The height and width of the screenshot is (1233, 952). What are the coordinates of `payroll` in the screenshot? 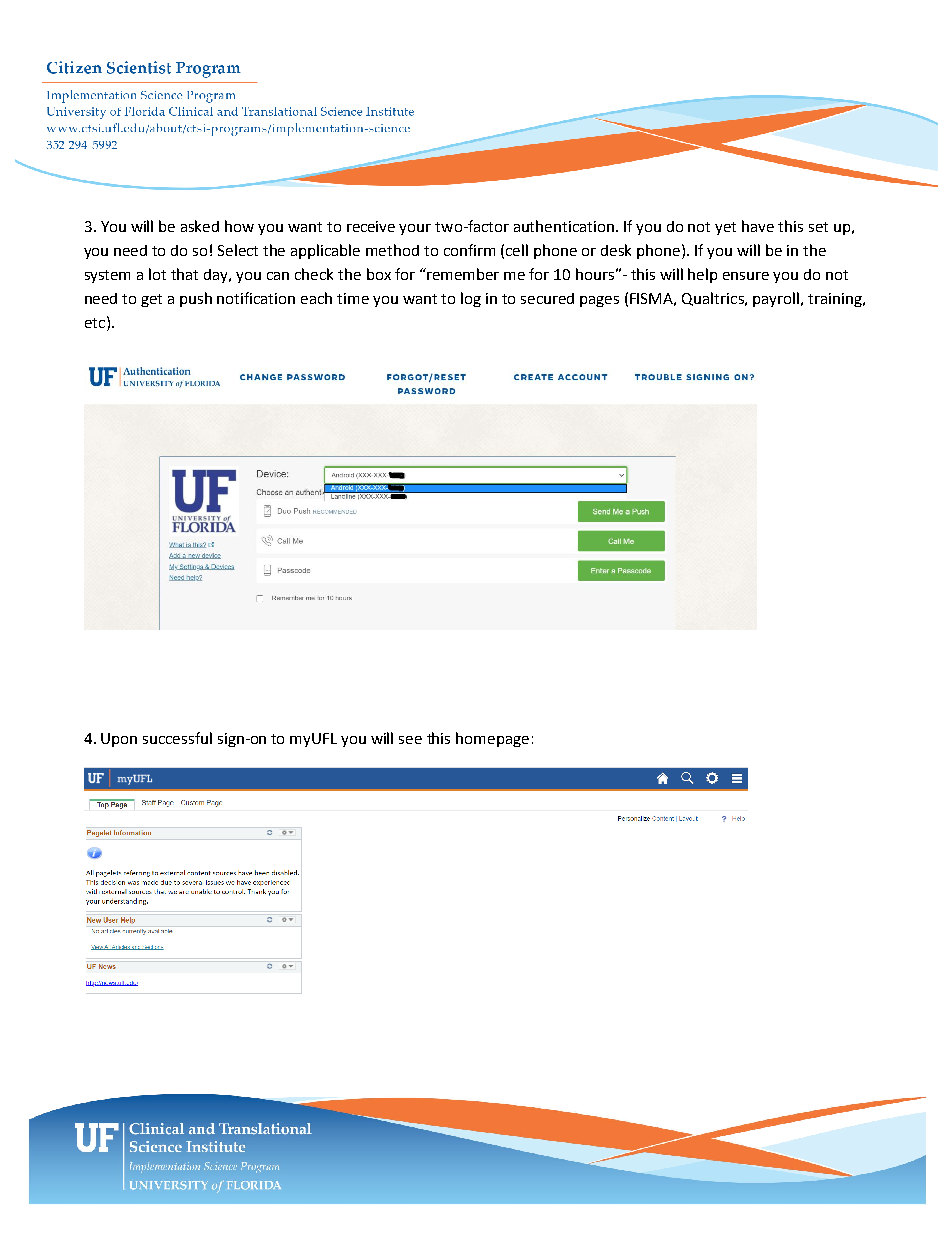 It's located at (777, 299).
